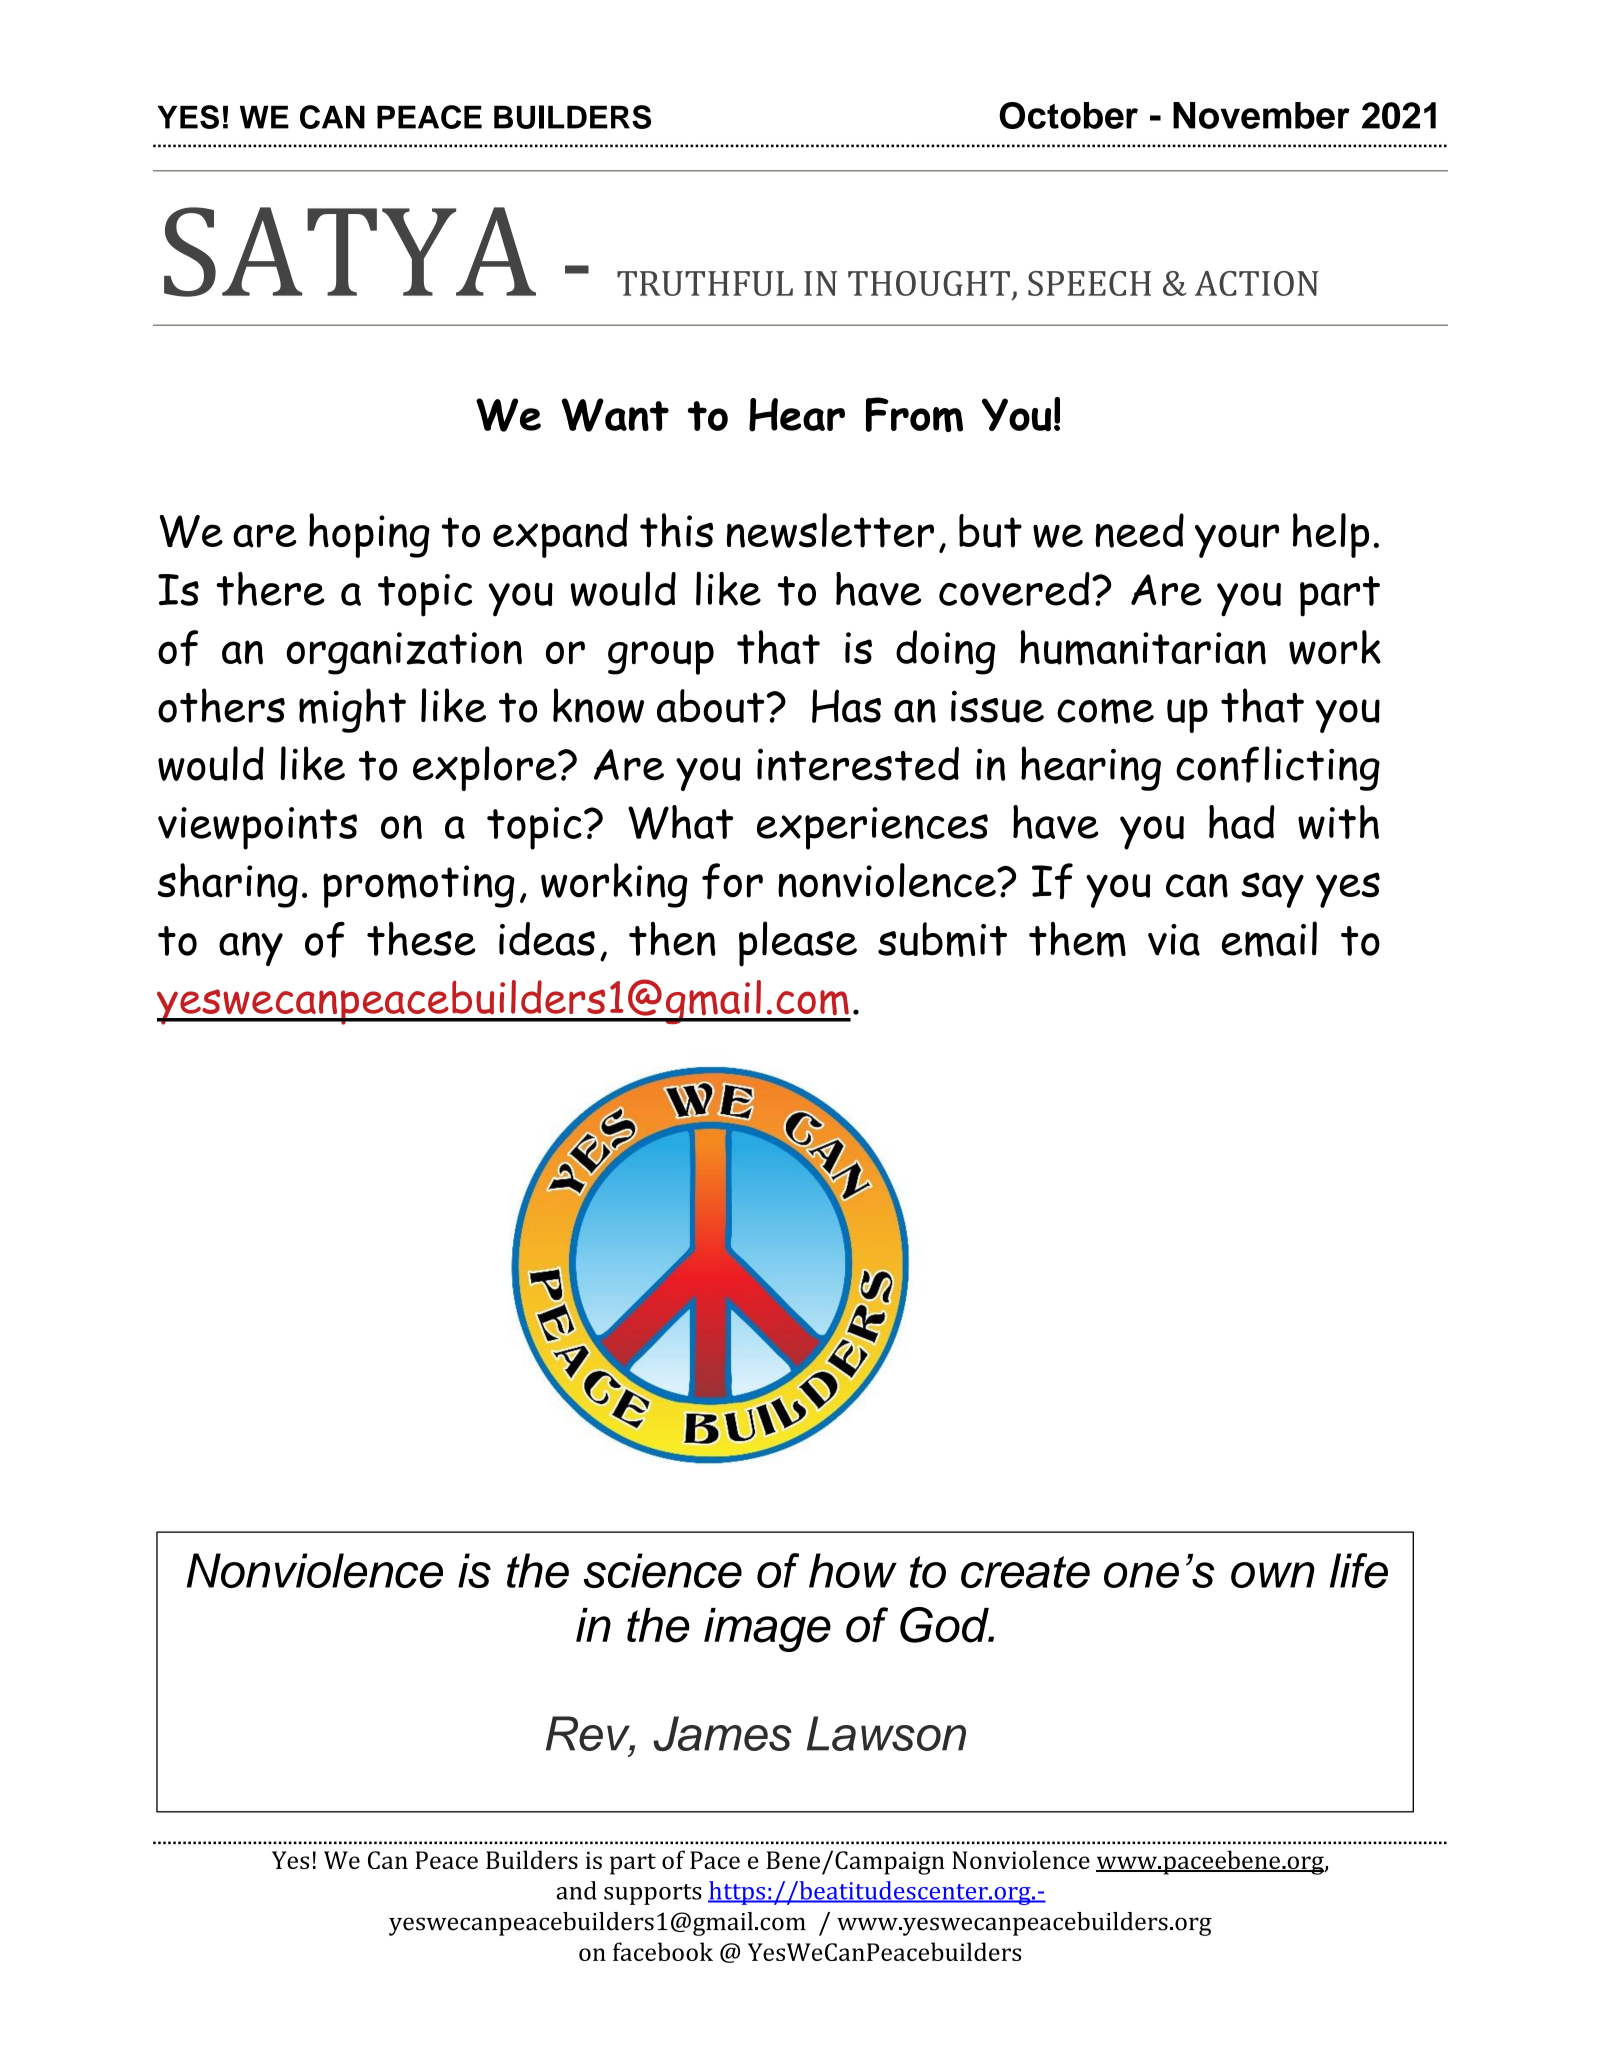  Describe the element at coordinates (1261, 115) in the screenshot. I see `November` at that location.
